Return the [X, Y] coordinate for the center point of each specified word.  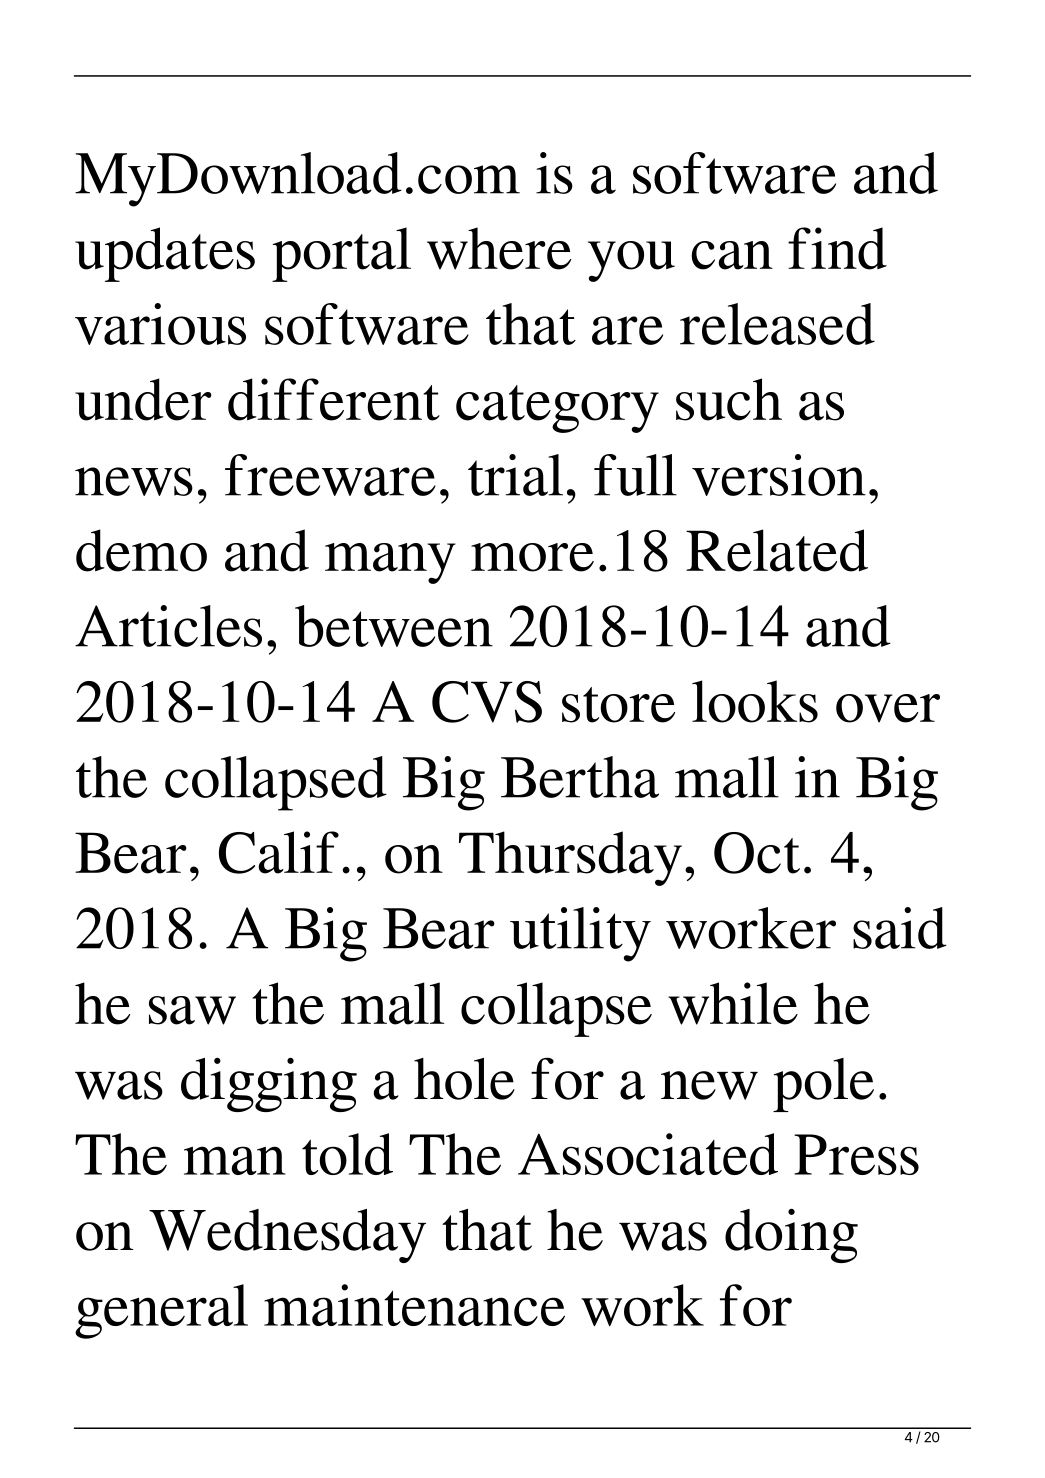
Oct [757, 853]
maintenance [414, 1305]
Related [777, 550]
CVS [487, 702]
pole [823, 1085]
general [161, 1311]
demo [141, 550]
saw [192, 1010]
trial [515, 475]
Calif [279, 852]
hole [464, 1079]
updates [165, 254]
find [837, 248]
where [499, 248]
